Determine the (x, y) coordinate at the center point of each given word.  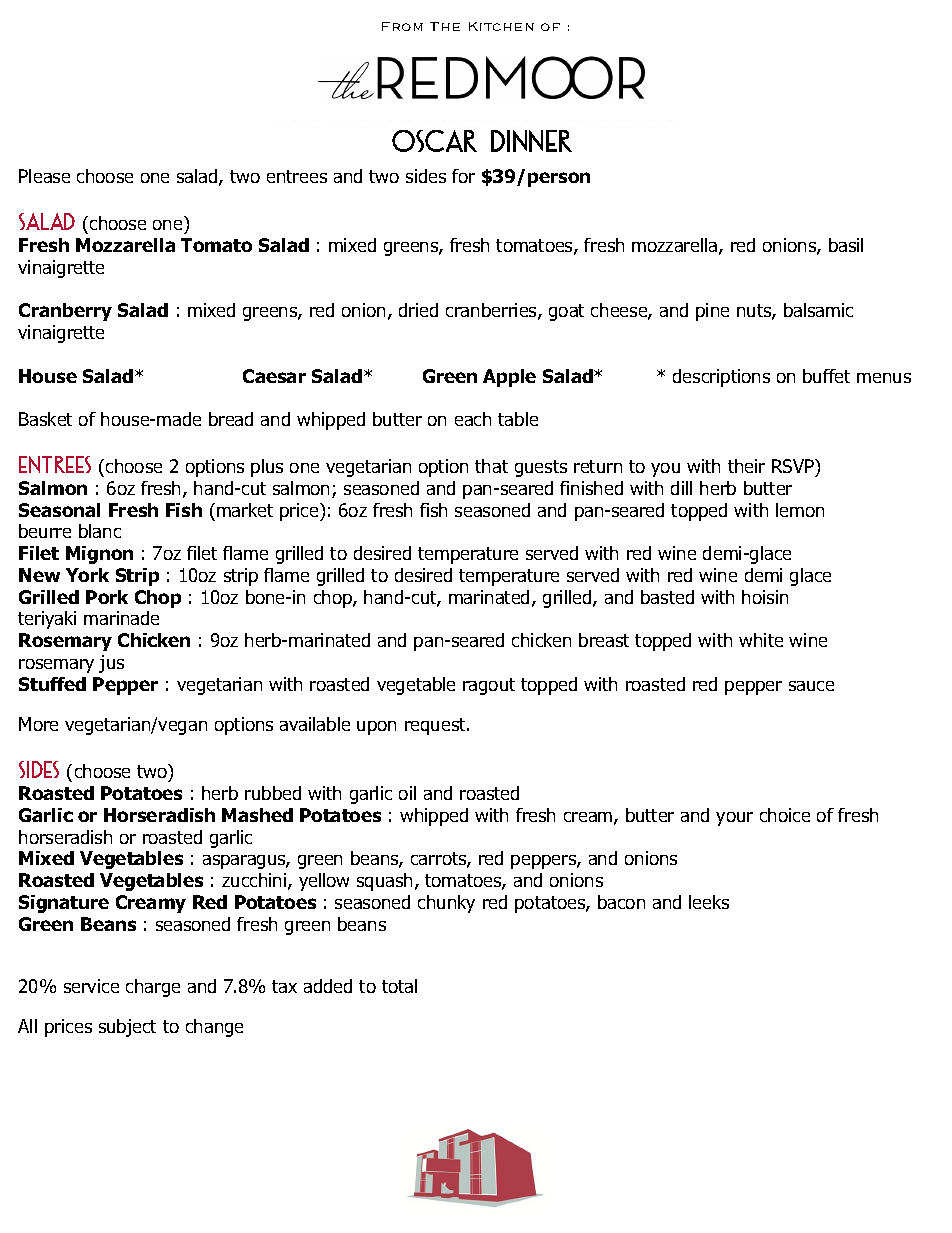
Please (44, 176)
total (399, 986)
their (746, 466)
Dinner (531, 141)
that (491, 466)
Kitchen (501, 26)
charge (153, 988)
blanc (100, 531)
